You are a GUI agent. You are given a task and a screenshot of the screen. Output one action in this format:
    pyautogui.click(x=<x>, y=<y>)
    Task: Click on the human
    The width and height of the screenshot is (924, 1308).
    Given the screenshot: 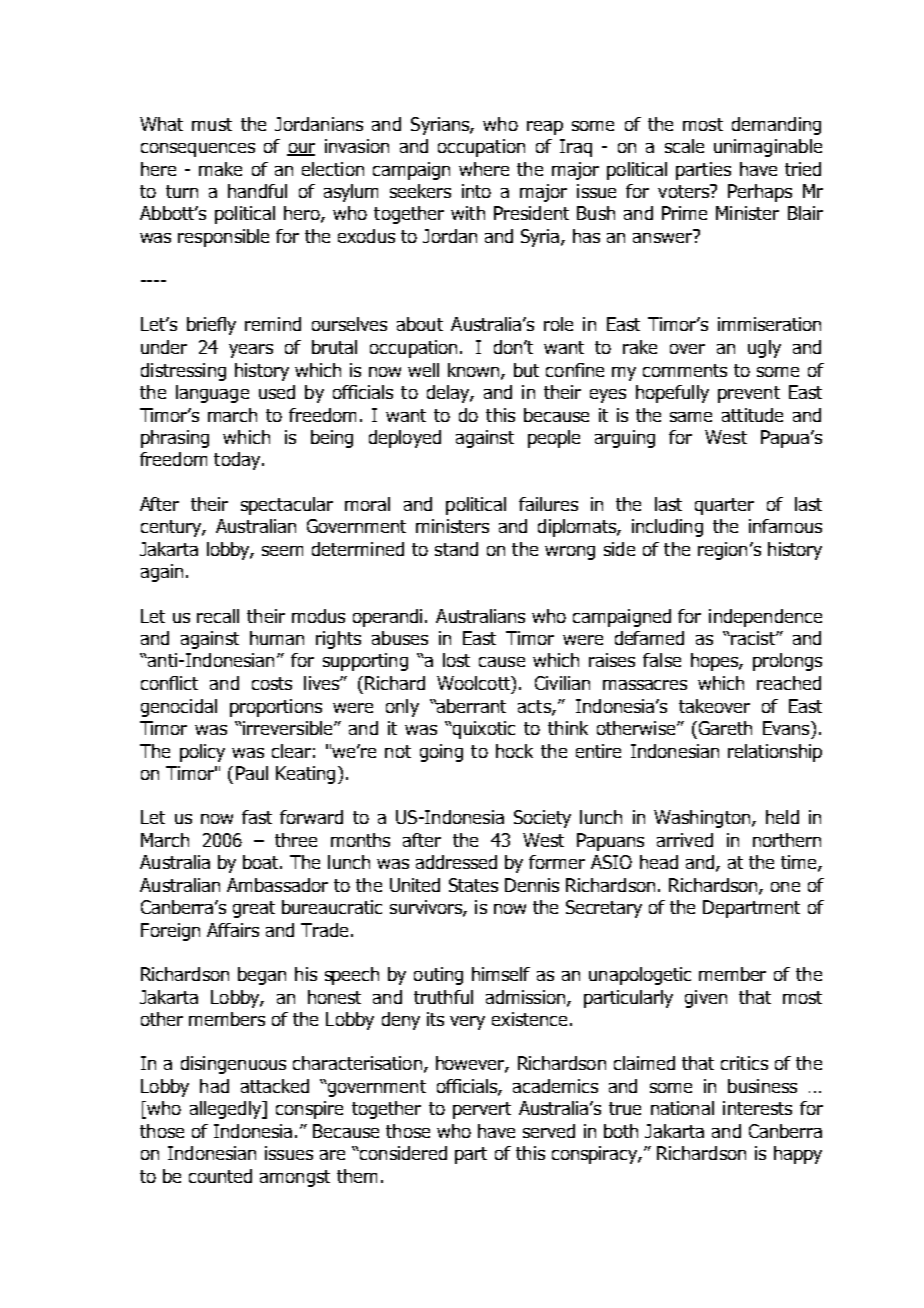 What is the action you would take?
    pyautogui.click(x=277, y=638)
